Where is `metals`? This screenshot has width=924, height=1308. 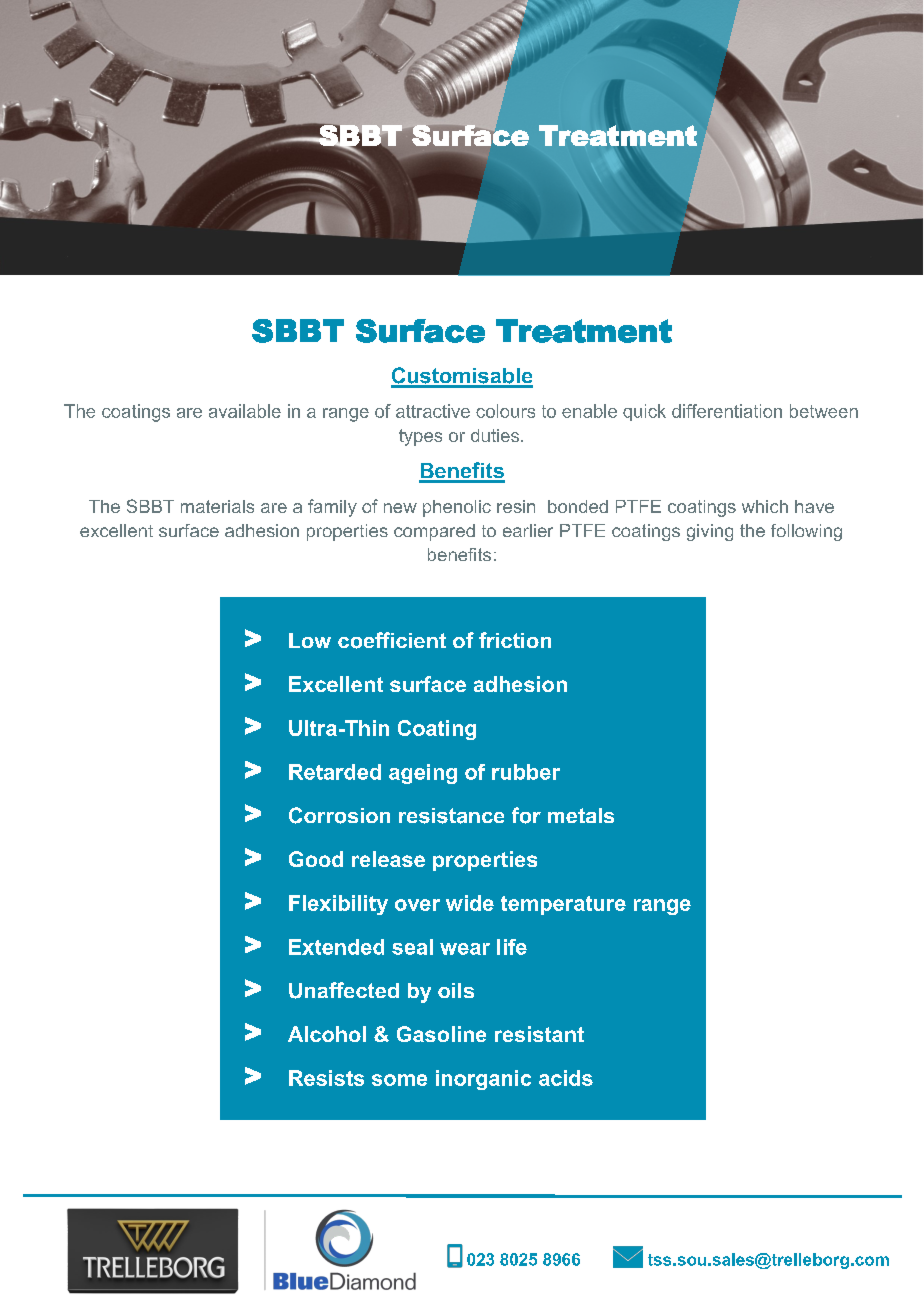 metals is located at coordinates (581, 815).
